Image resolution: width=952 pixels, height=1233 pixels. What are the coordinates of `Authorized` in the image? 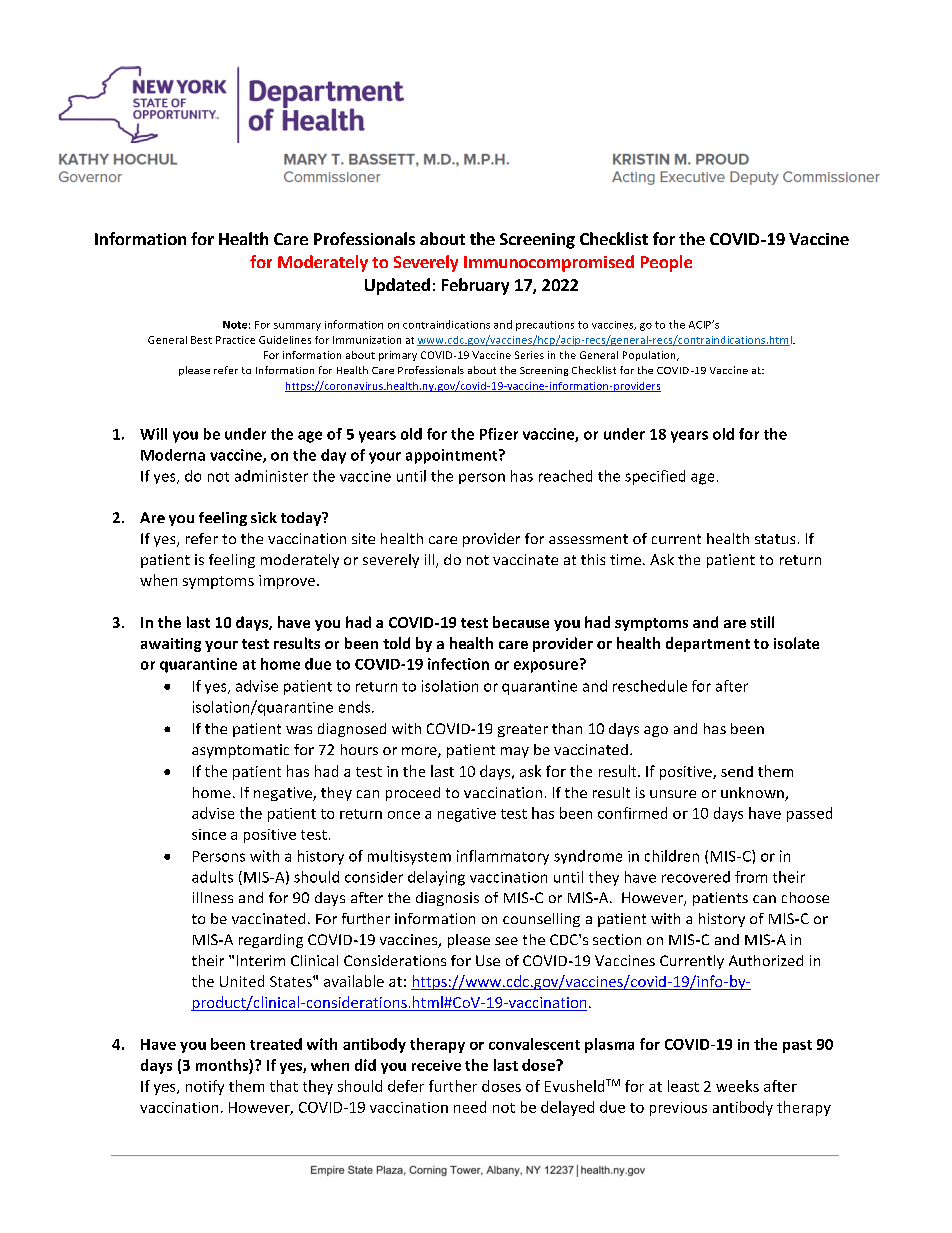 It's located at (766, 960).
